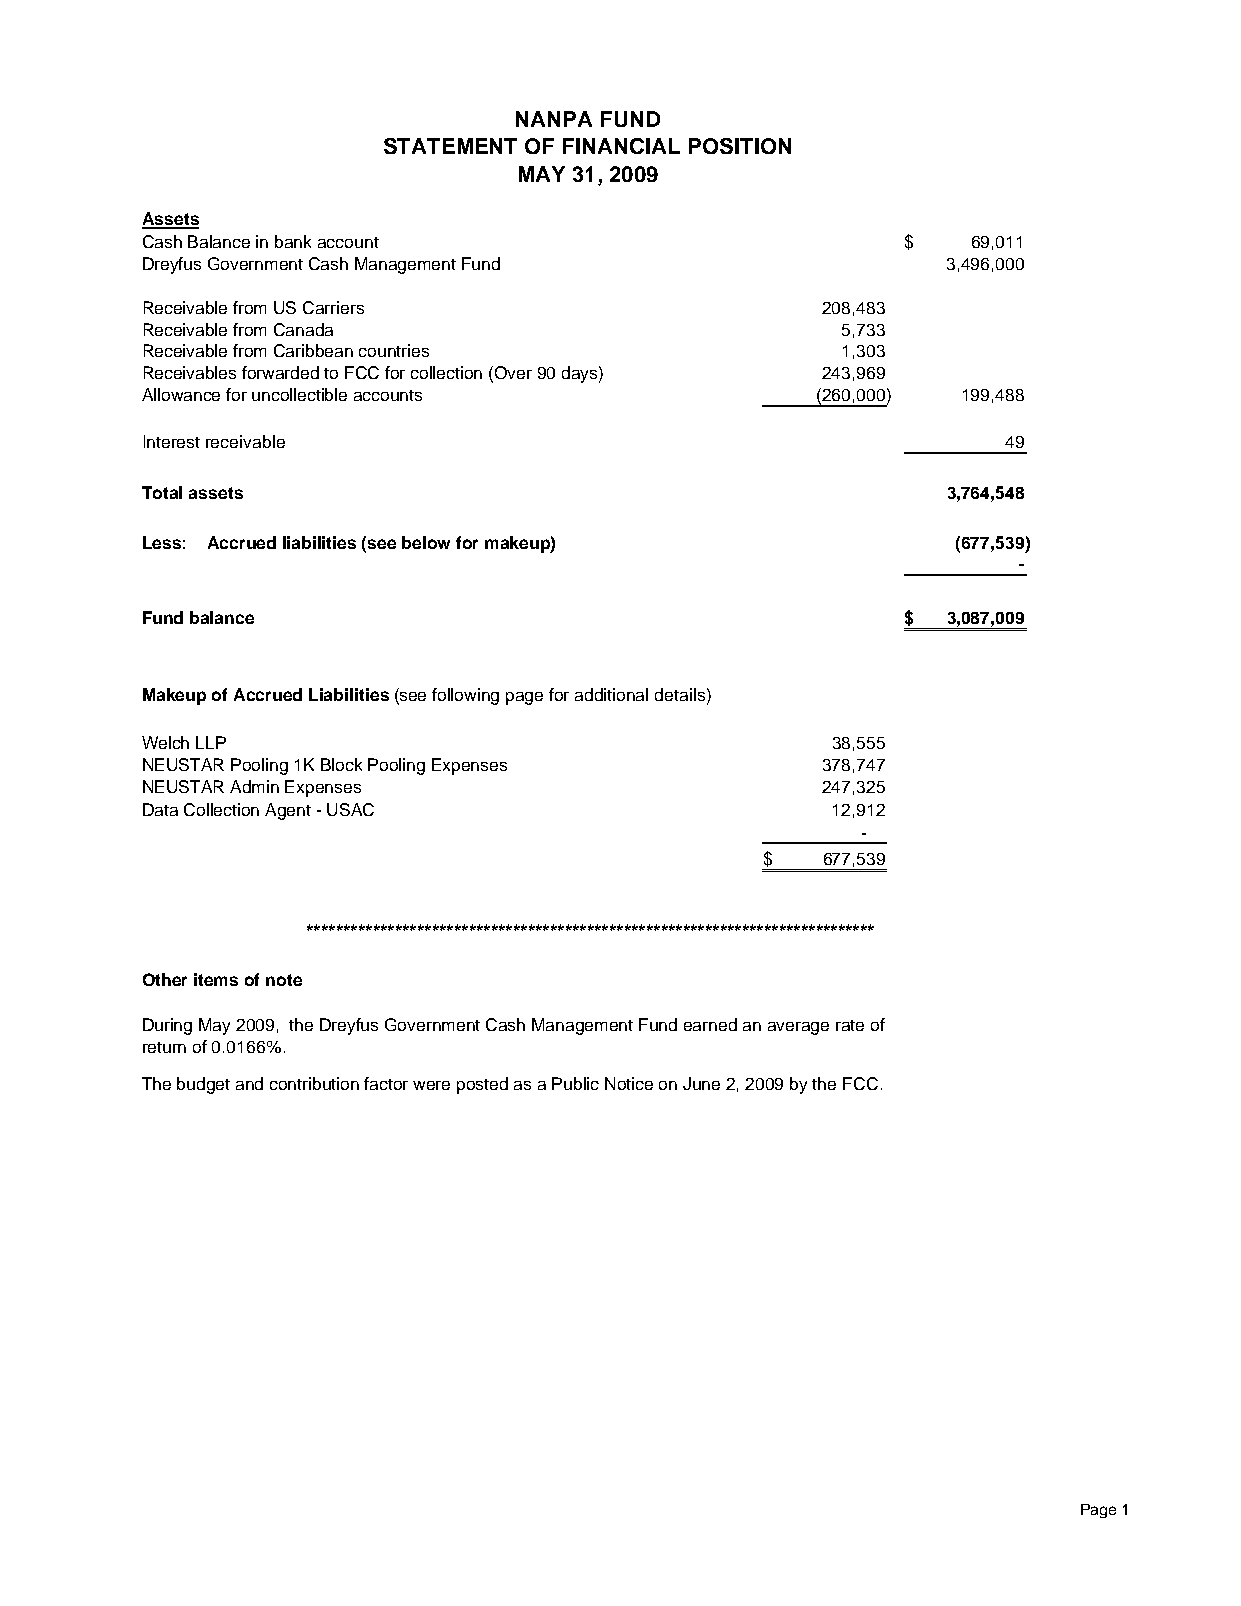  What do you see at coordinates (341, 764) in the document?
I see `Block` at bounding box center [341, 764].
